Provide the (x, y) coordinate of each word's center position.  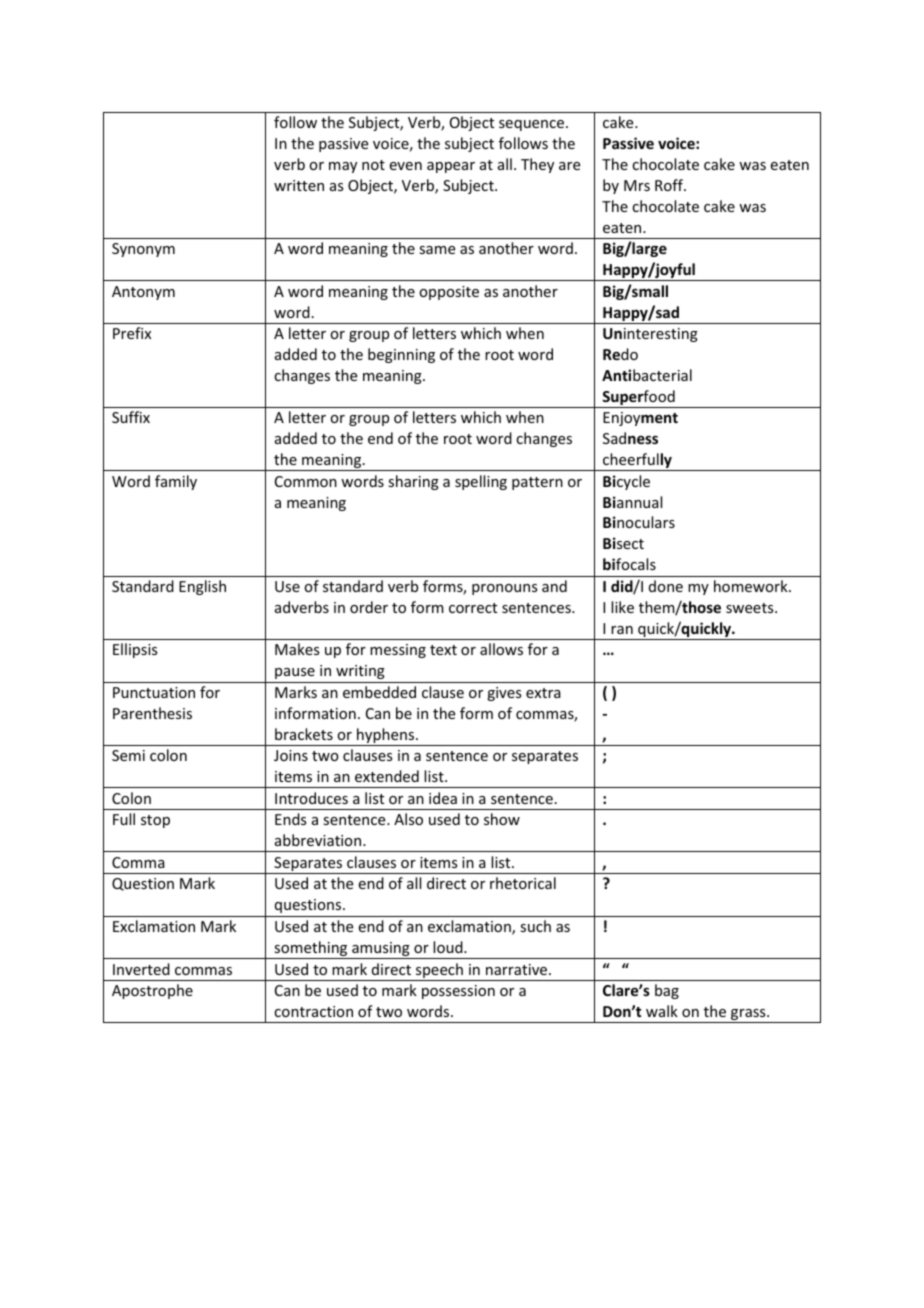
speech (439, 972)
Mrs (637, 185)
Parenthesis (152, 713)
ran (622, 630)
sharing (413, 482)
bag (667, 991)
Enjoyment (640, 419)
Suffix (131, 417)
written (299, 185)
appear (451, 167)
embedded (379, 692)
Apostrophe (152, 991)
